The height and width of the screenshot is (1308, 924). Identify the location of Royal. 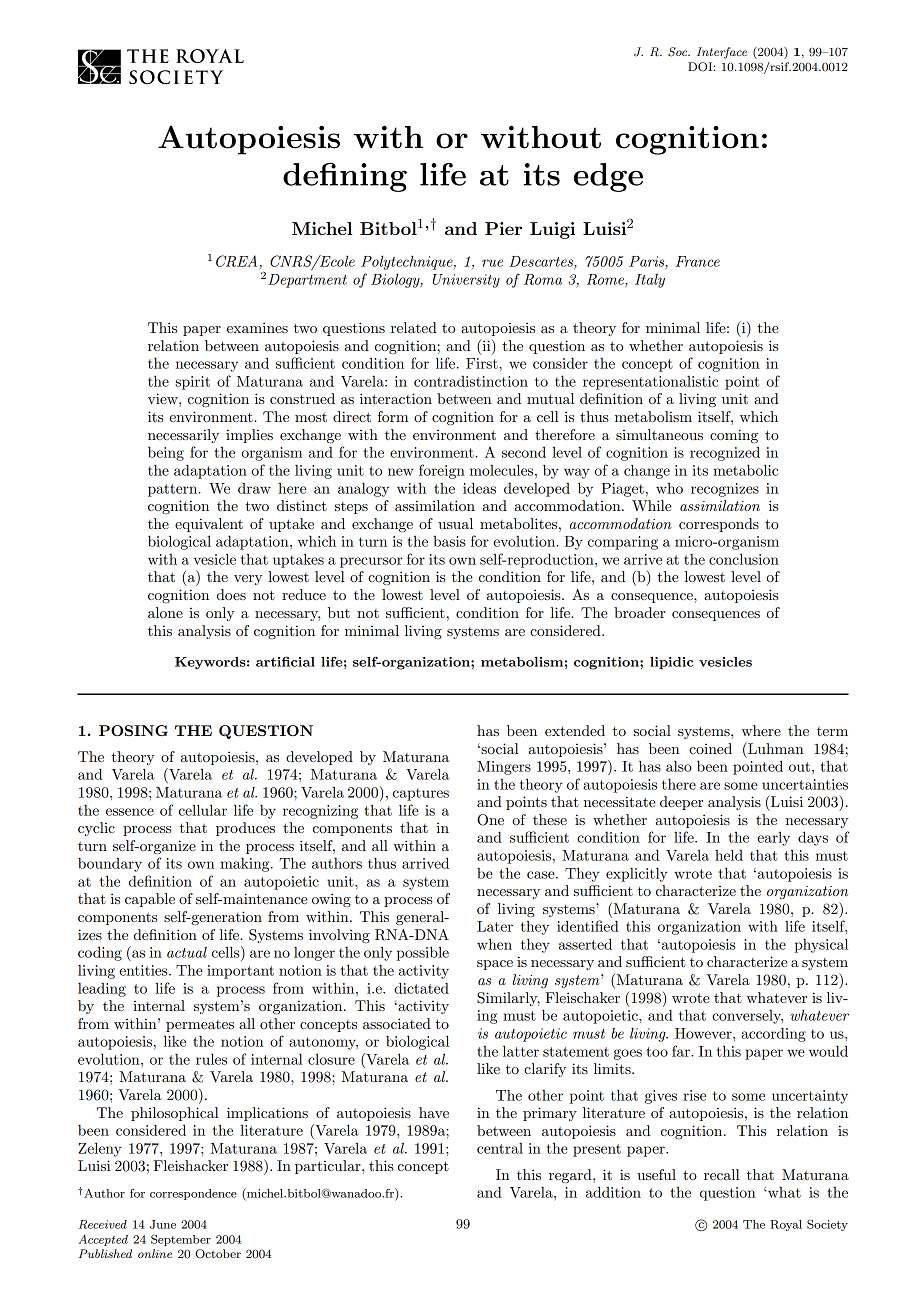
(786, 1225).
